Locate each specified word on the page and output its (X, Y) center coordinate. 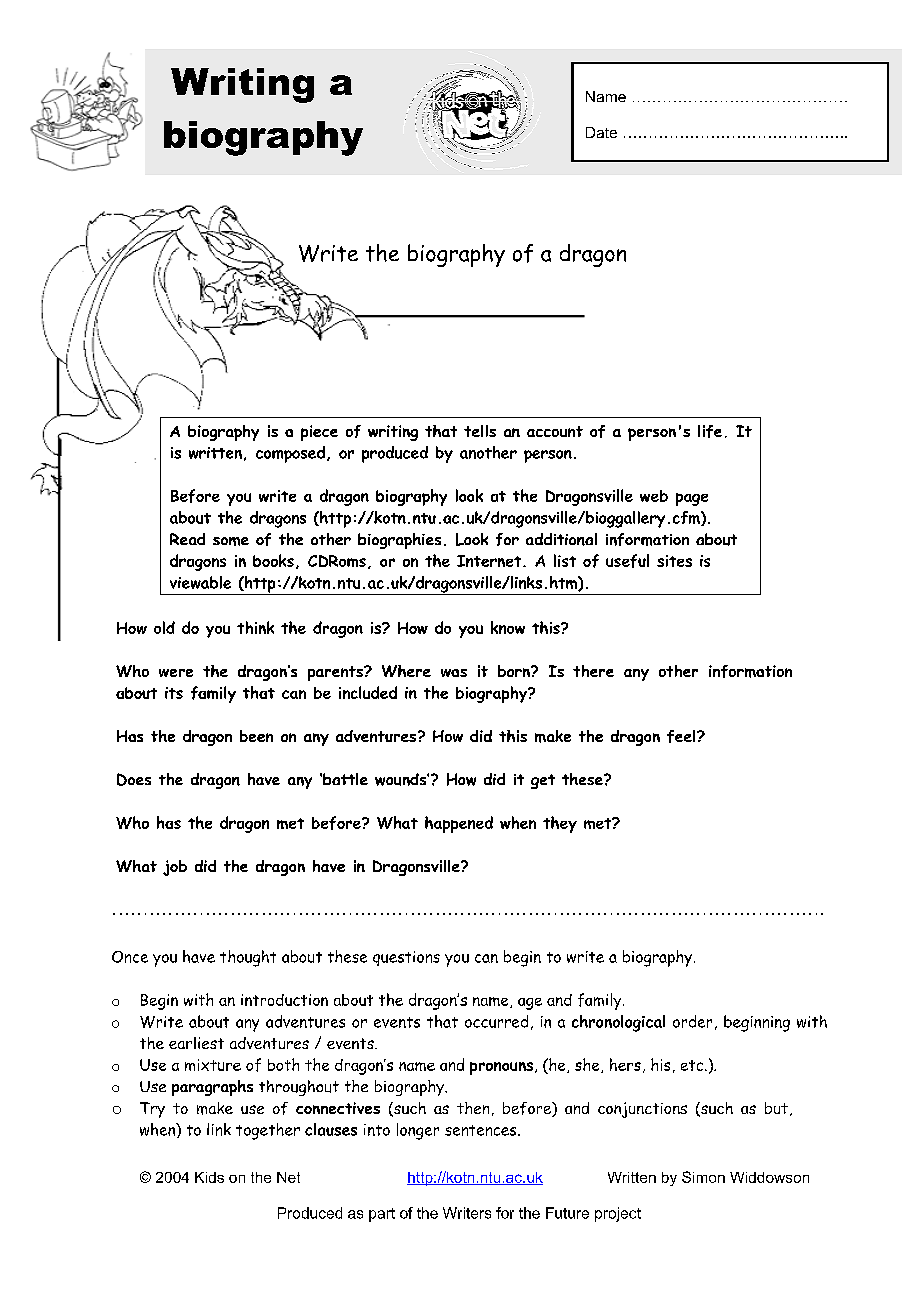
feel (682, 736)
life (710, 431)
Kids (209, 1177)
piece (319, 433)
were (176, 673)
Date (601, 132)
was (454, 673)
